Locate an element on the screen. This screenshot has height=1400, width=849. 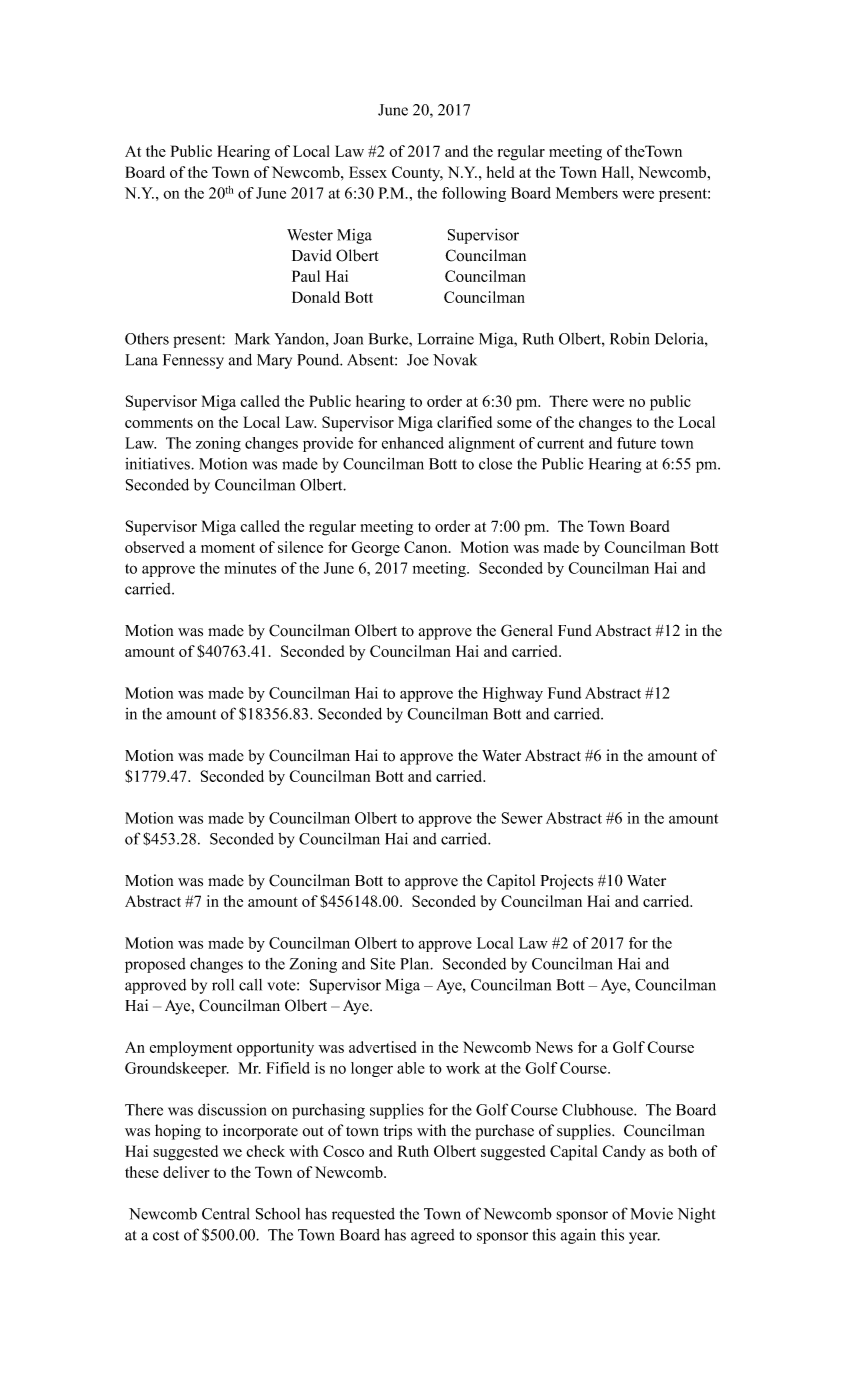
County is located at coordinates (417, 174).
